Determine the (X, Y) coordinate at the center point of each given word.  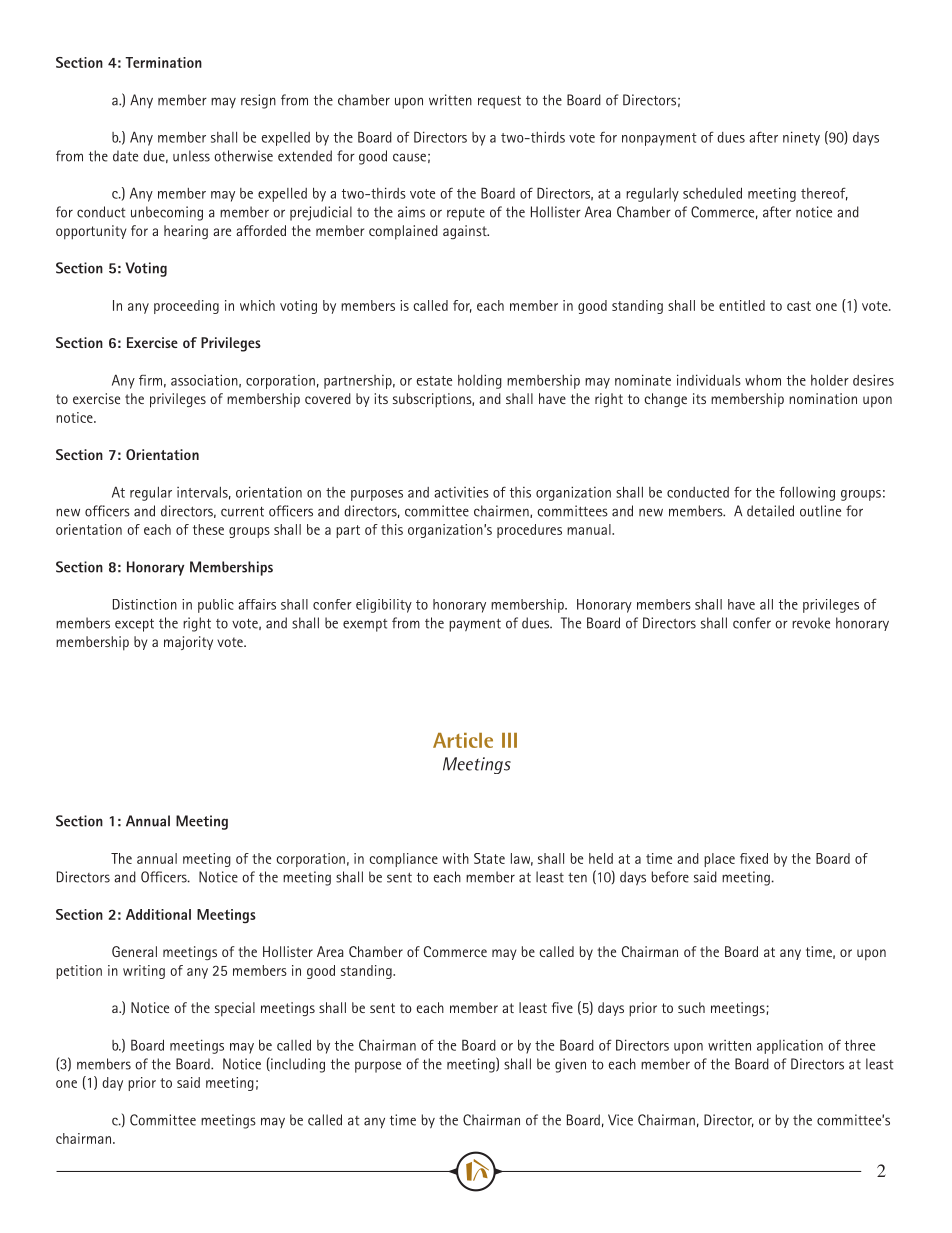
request (499, 102)
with (456, 858)
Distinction (145, 604)
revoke (811, 623)
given (570, 1065)
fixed (754, 858)
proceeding (186, 307)
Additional (158, 914)
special (235, 1009)
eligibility (384, 606)
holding (480, 381)
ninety (801, 138)
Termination (163, 62)
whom (763, 380)
